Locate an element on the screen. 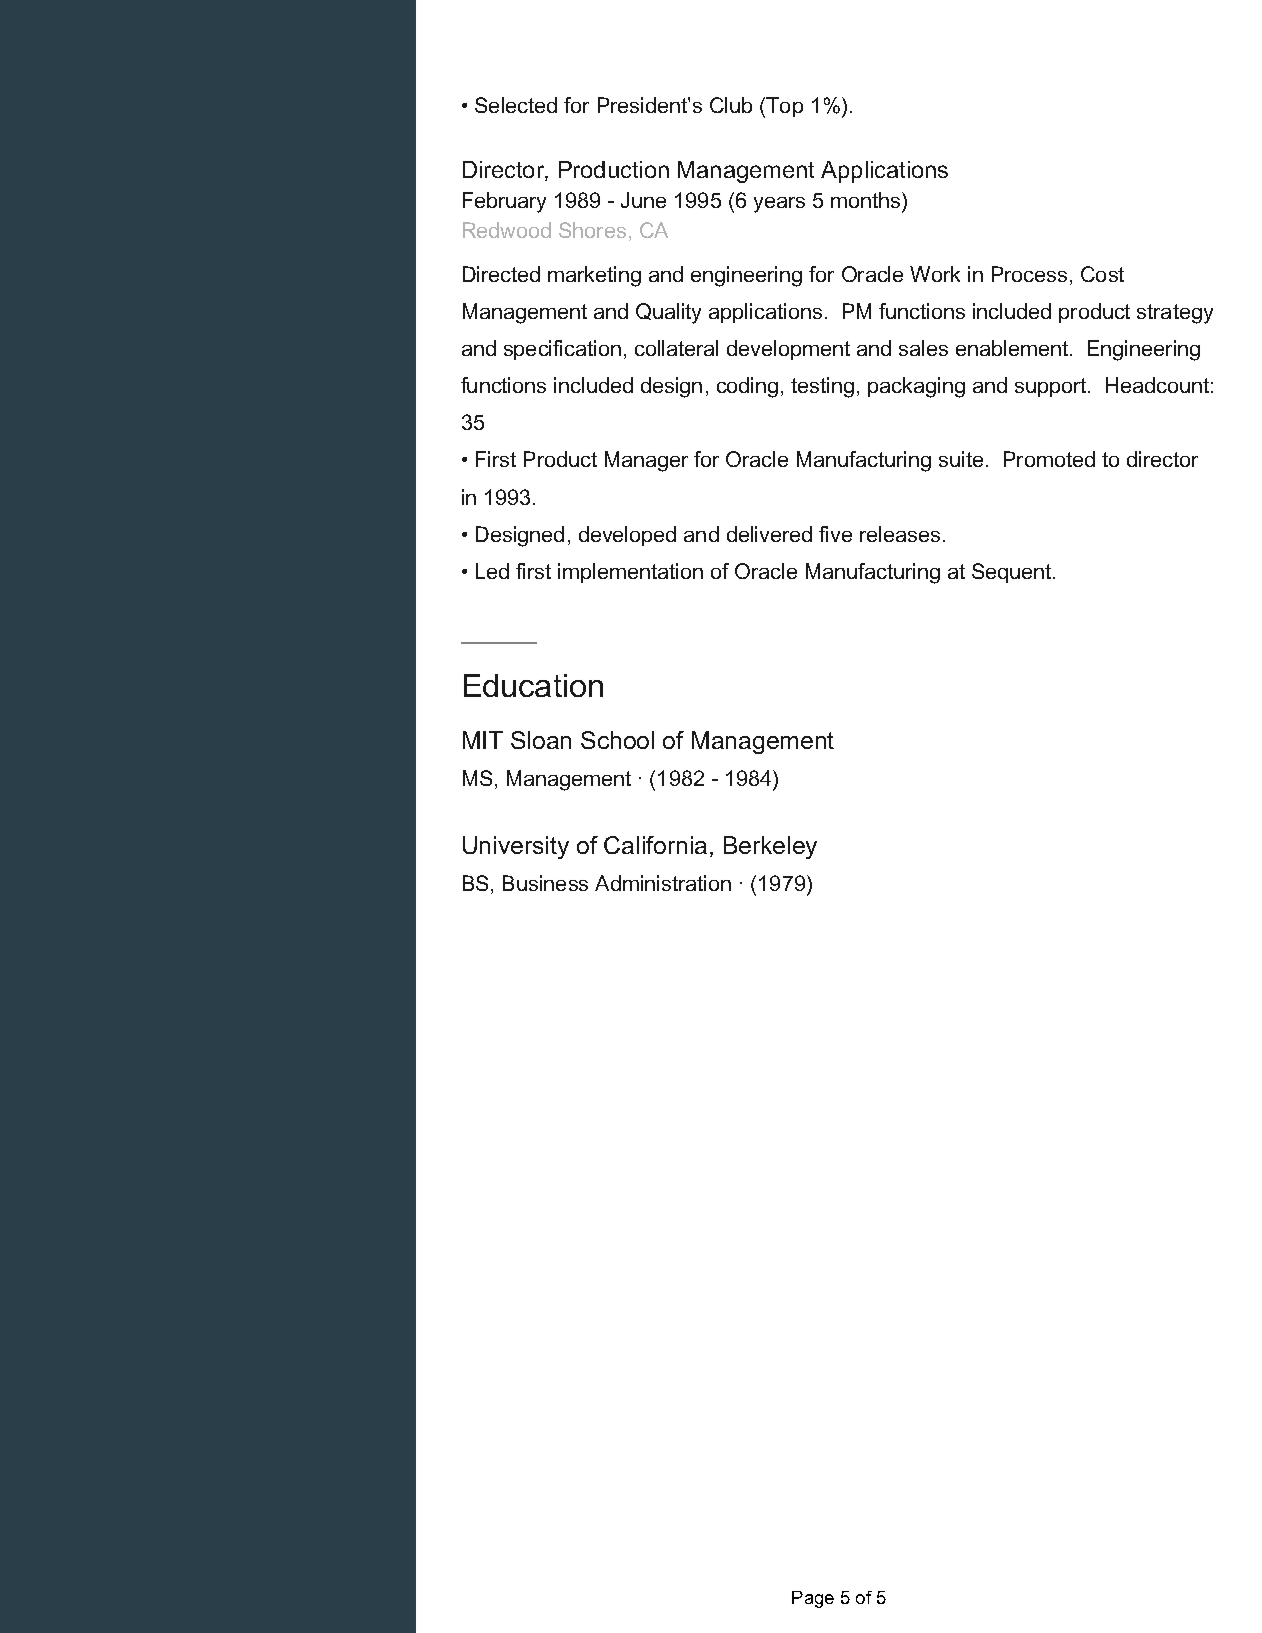  Education is located at coordinates (533, 685).
